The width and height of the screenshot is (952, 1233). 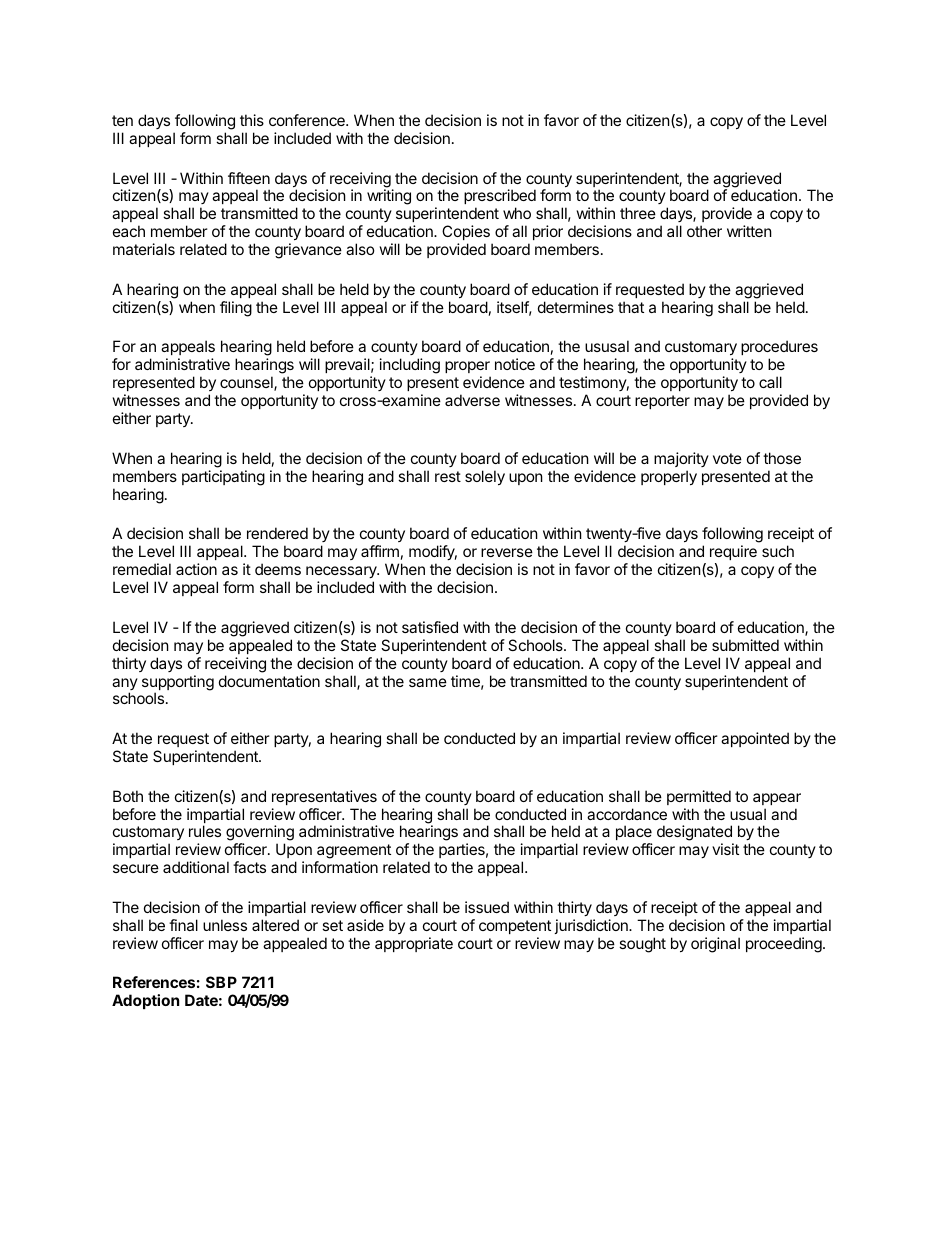 I want to click on require, so click(x=733, y=552).
